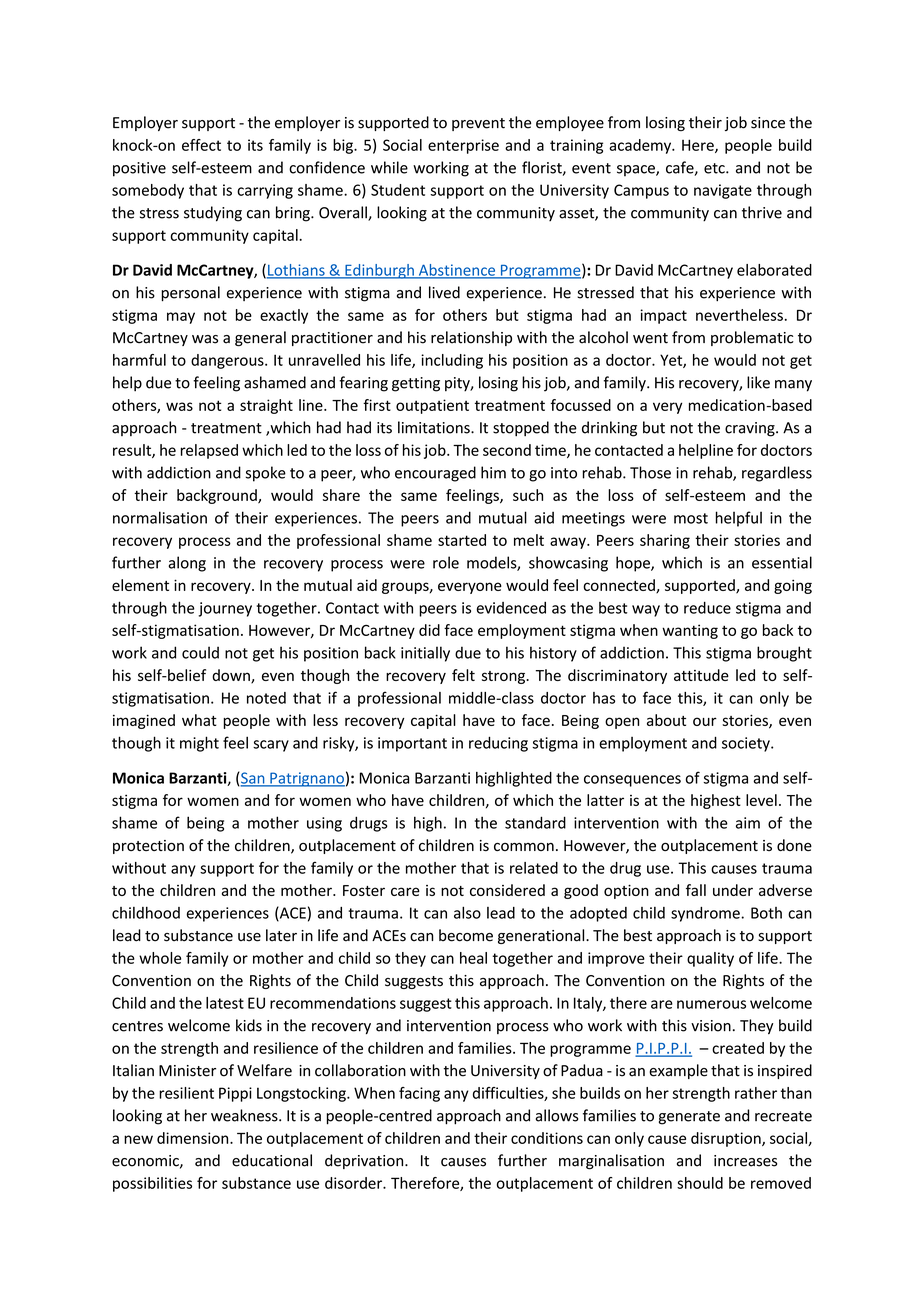 The image size is (924, 1308). I want to click on reducing, so click(498, 744).
